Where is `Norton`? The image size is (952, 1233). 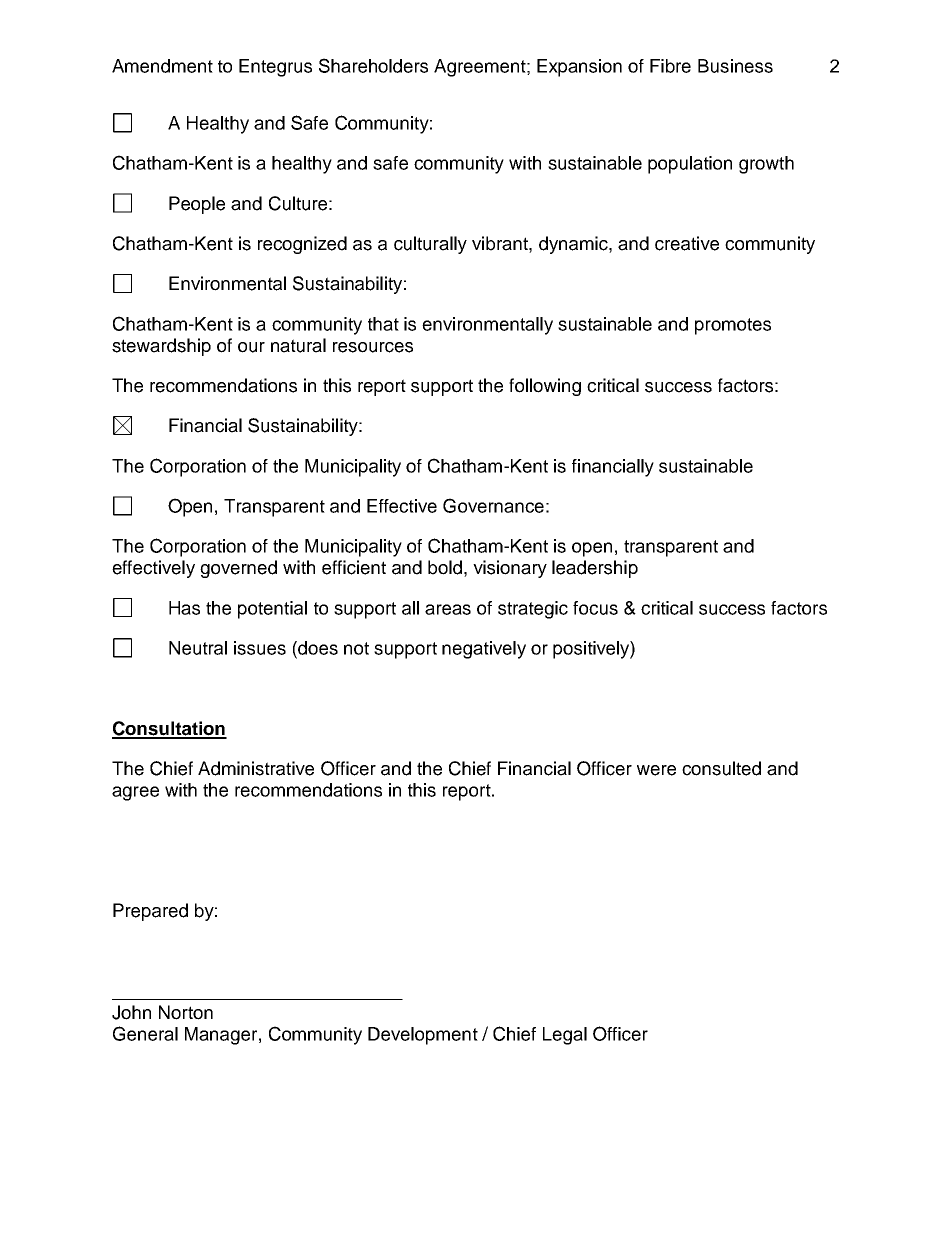 Norton is located at coordinates (186, 1012).
